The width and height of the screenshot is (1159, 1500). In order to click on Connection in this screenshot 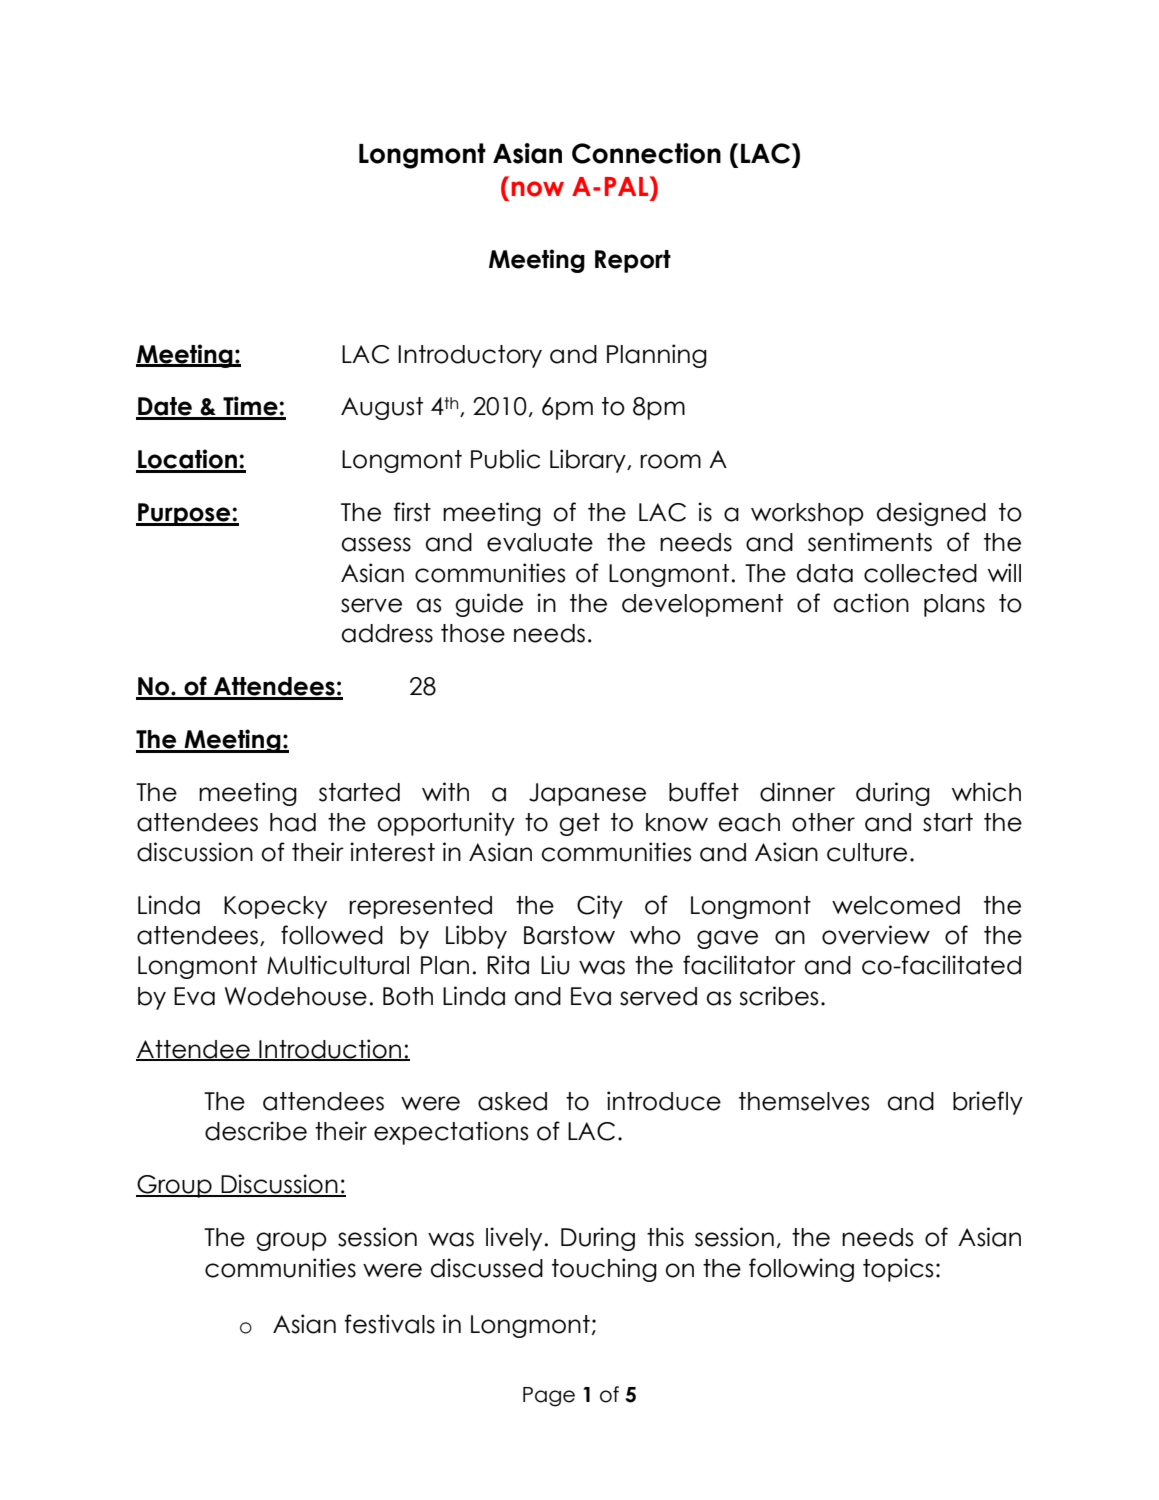, I will do `click(646, 153)`.
